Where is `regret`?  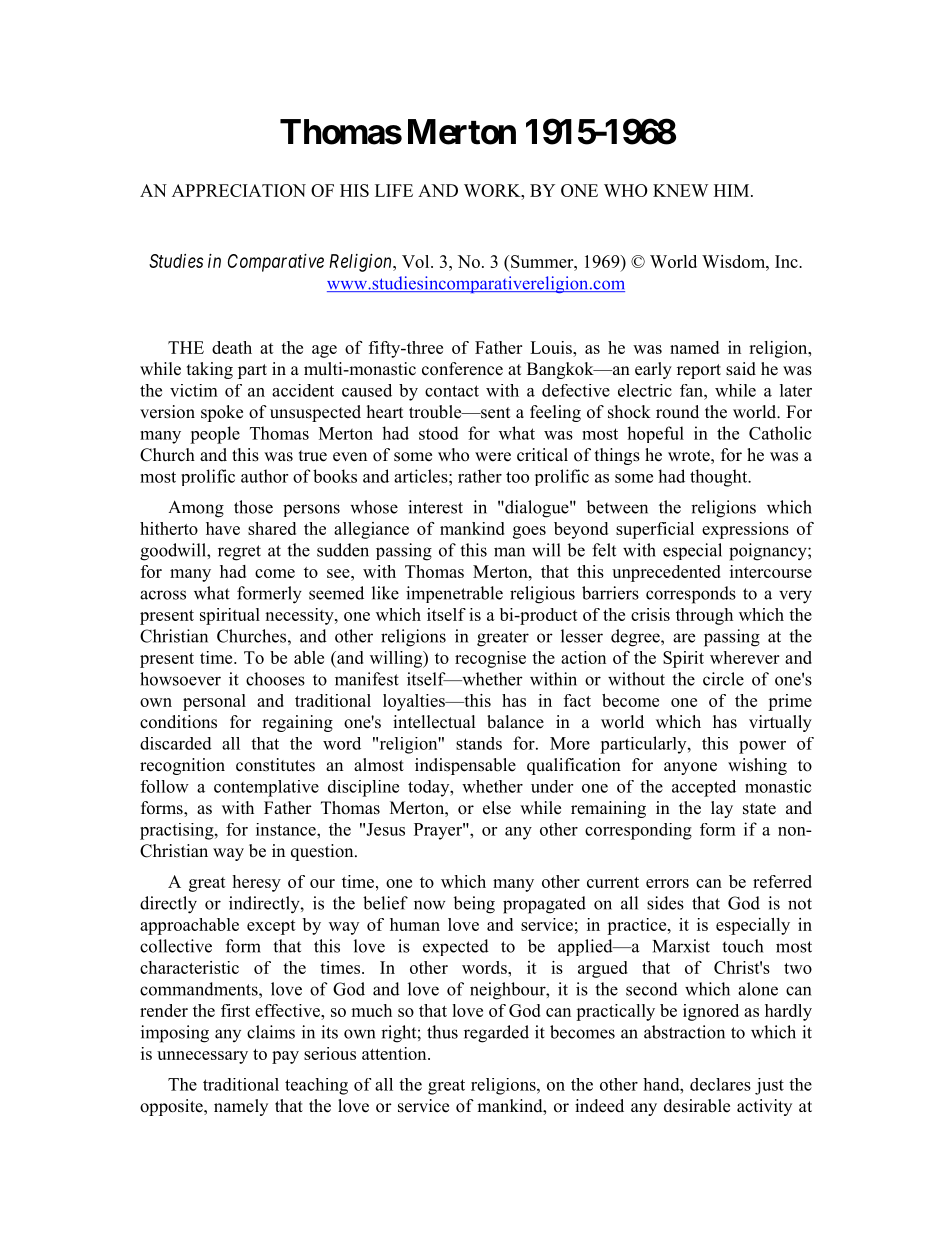
regret is located at coordinates (239, 553).
